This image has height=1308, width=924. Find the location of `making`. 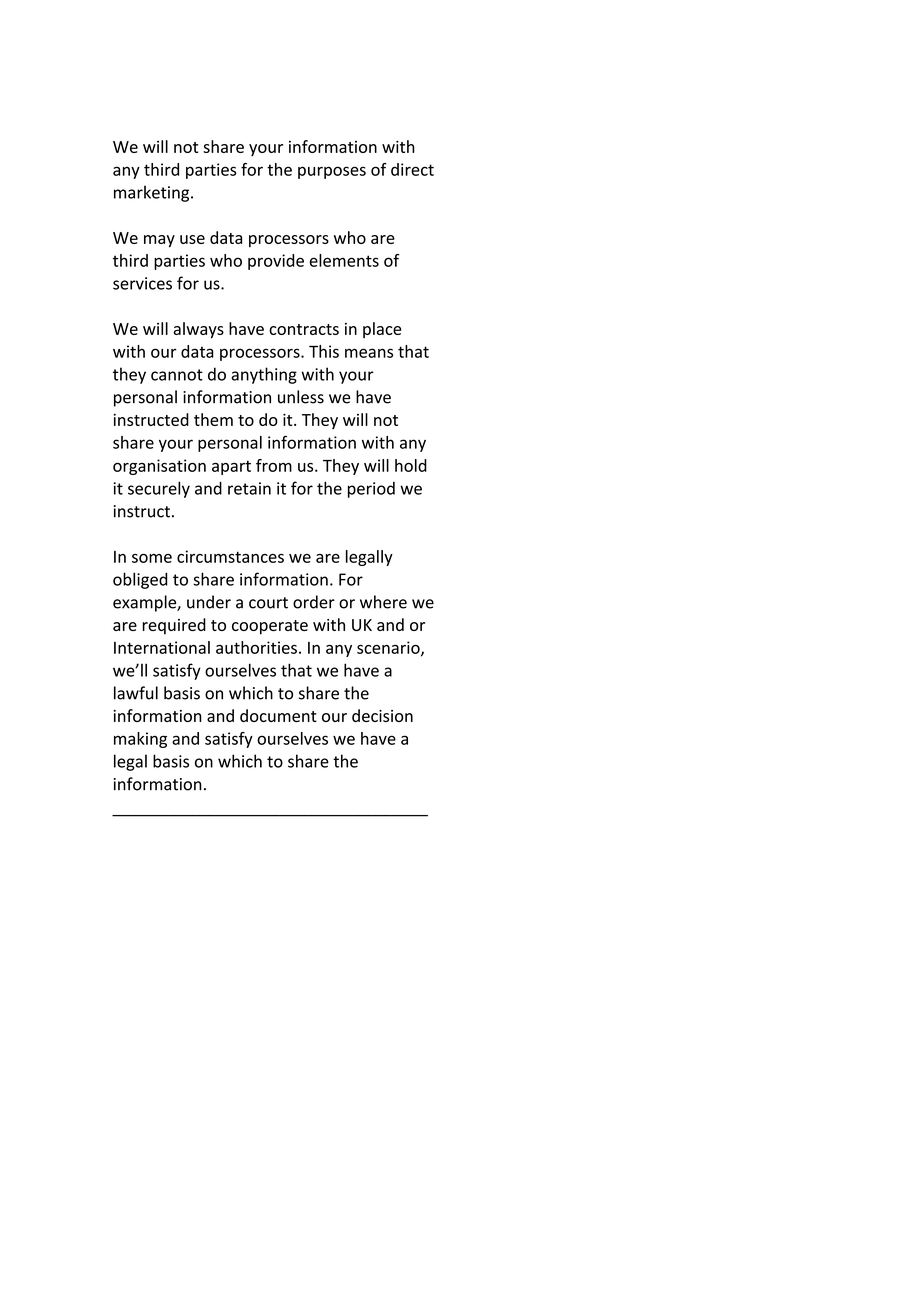

making is located at coordinates (140, 740).
